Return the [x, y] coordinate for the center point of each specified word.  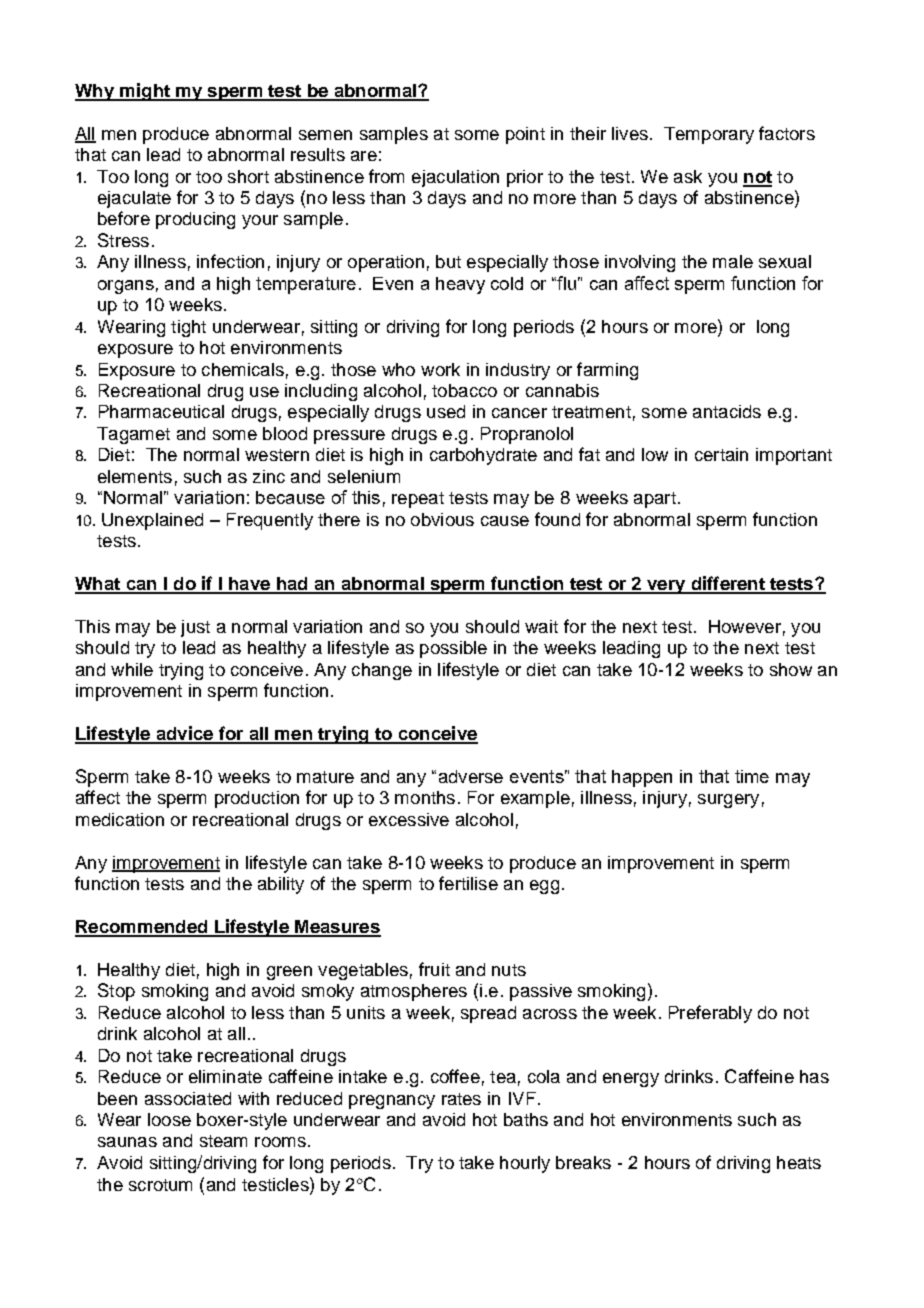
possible [453, 649]
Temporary [709, 135]
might [145, 92]
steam [223, 1141]
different [728, 584]
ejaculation [455, 178]
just [195, 628]
